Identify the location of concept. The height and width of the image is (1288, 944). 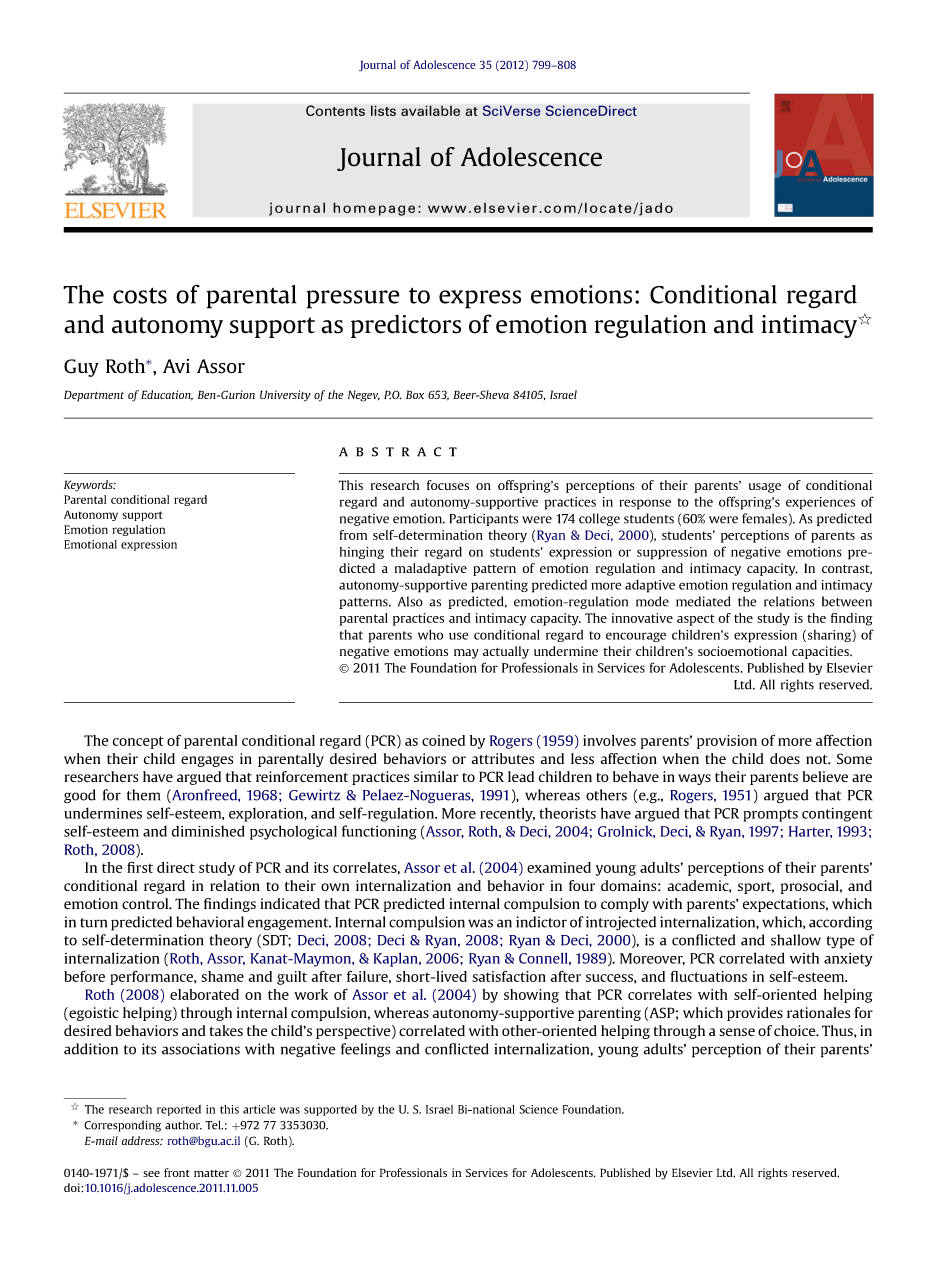
(138, 742).
